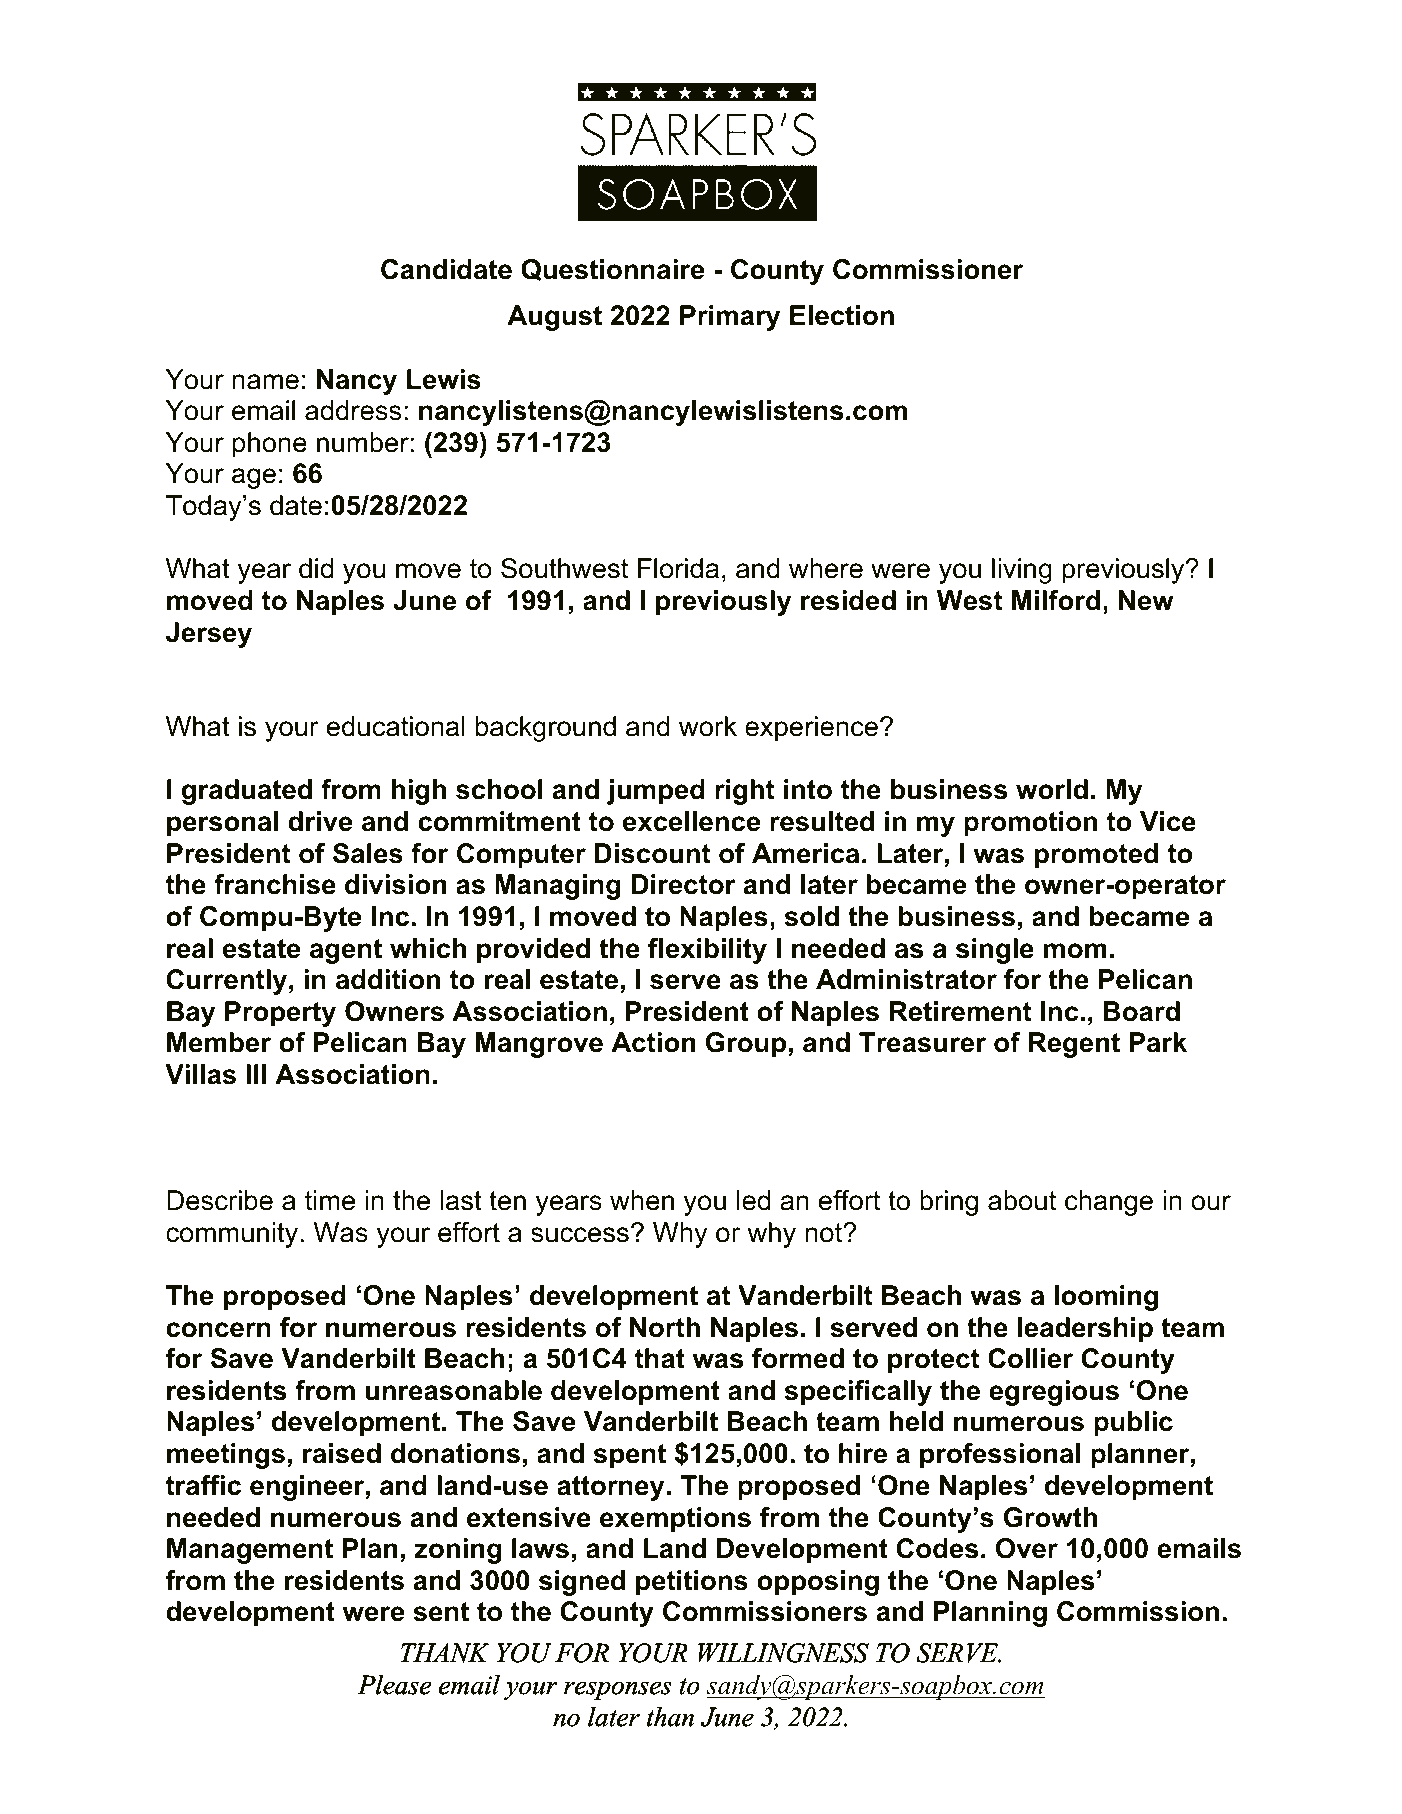  I want to click on Over, so click(1027, 1548).
